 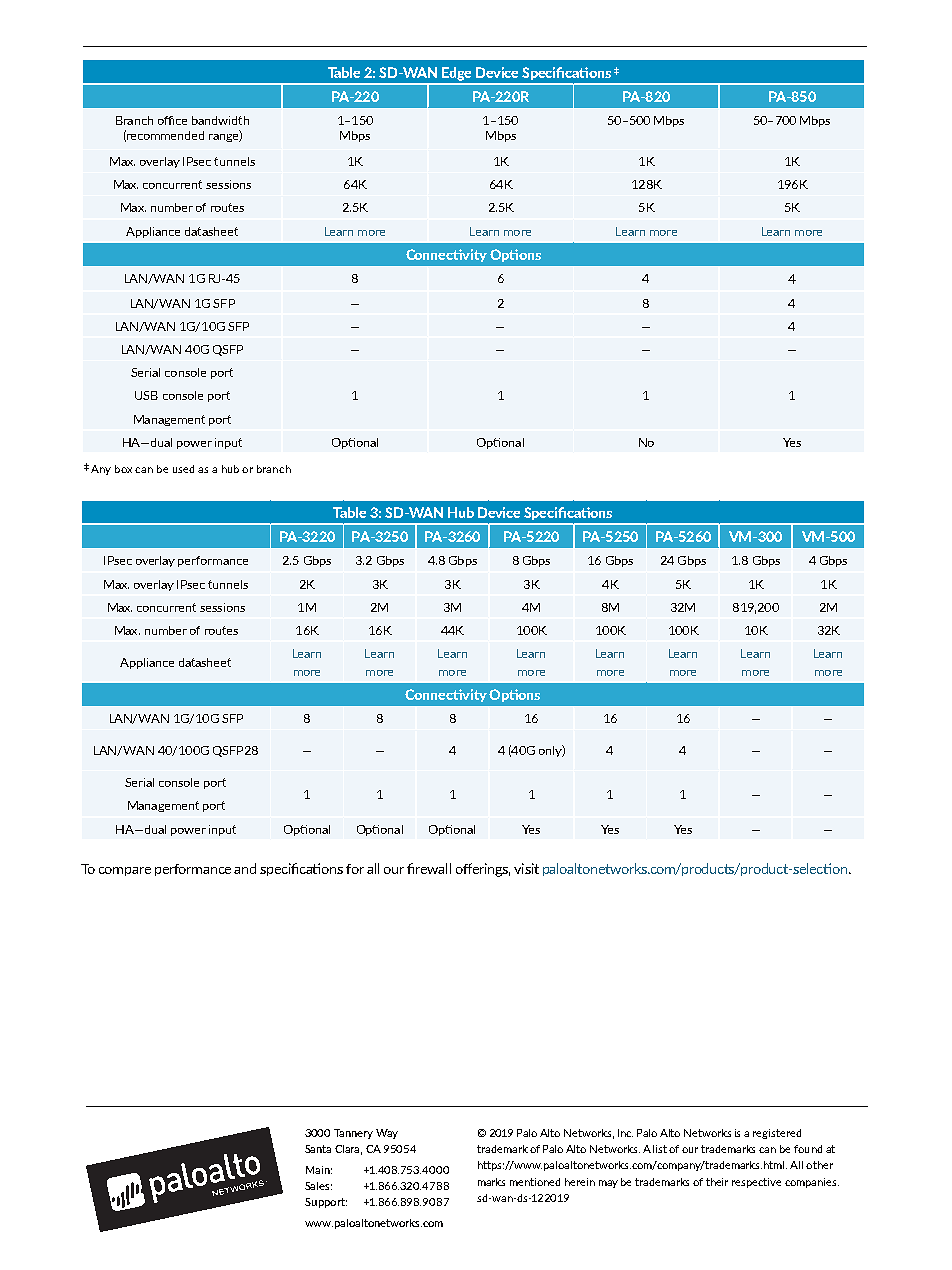 What do you see at coordinates (526, 868) in the screenshot?
I see `visit` at bounding box center [526, 868].
